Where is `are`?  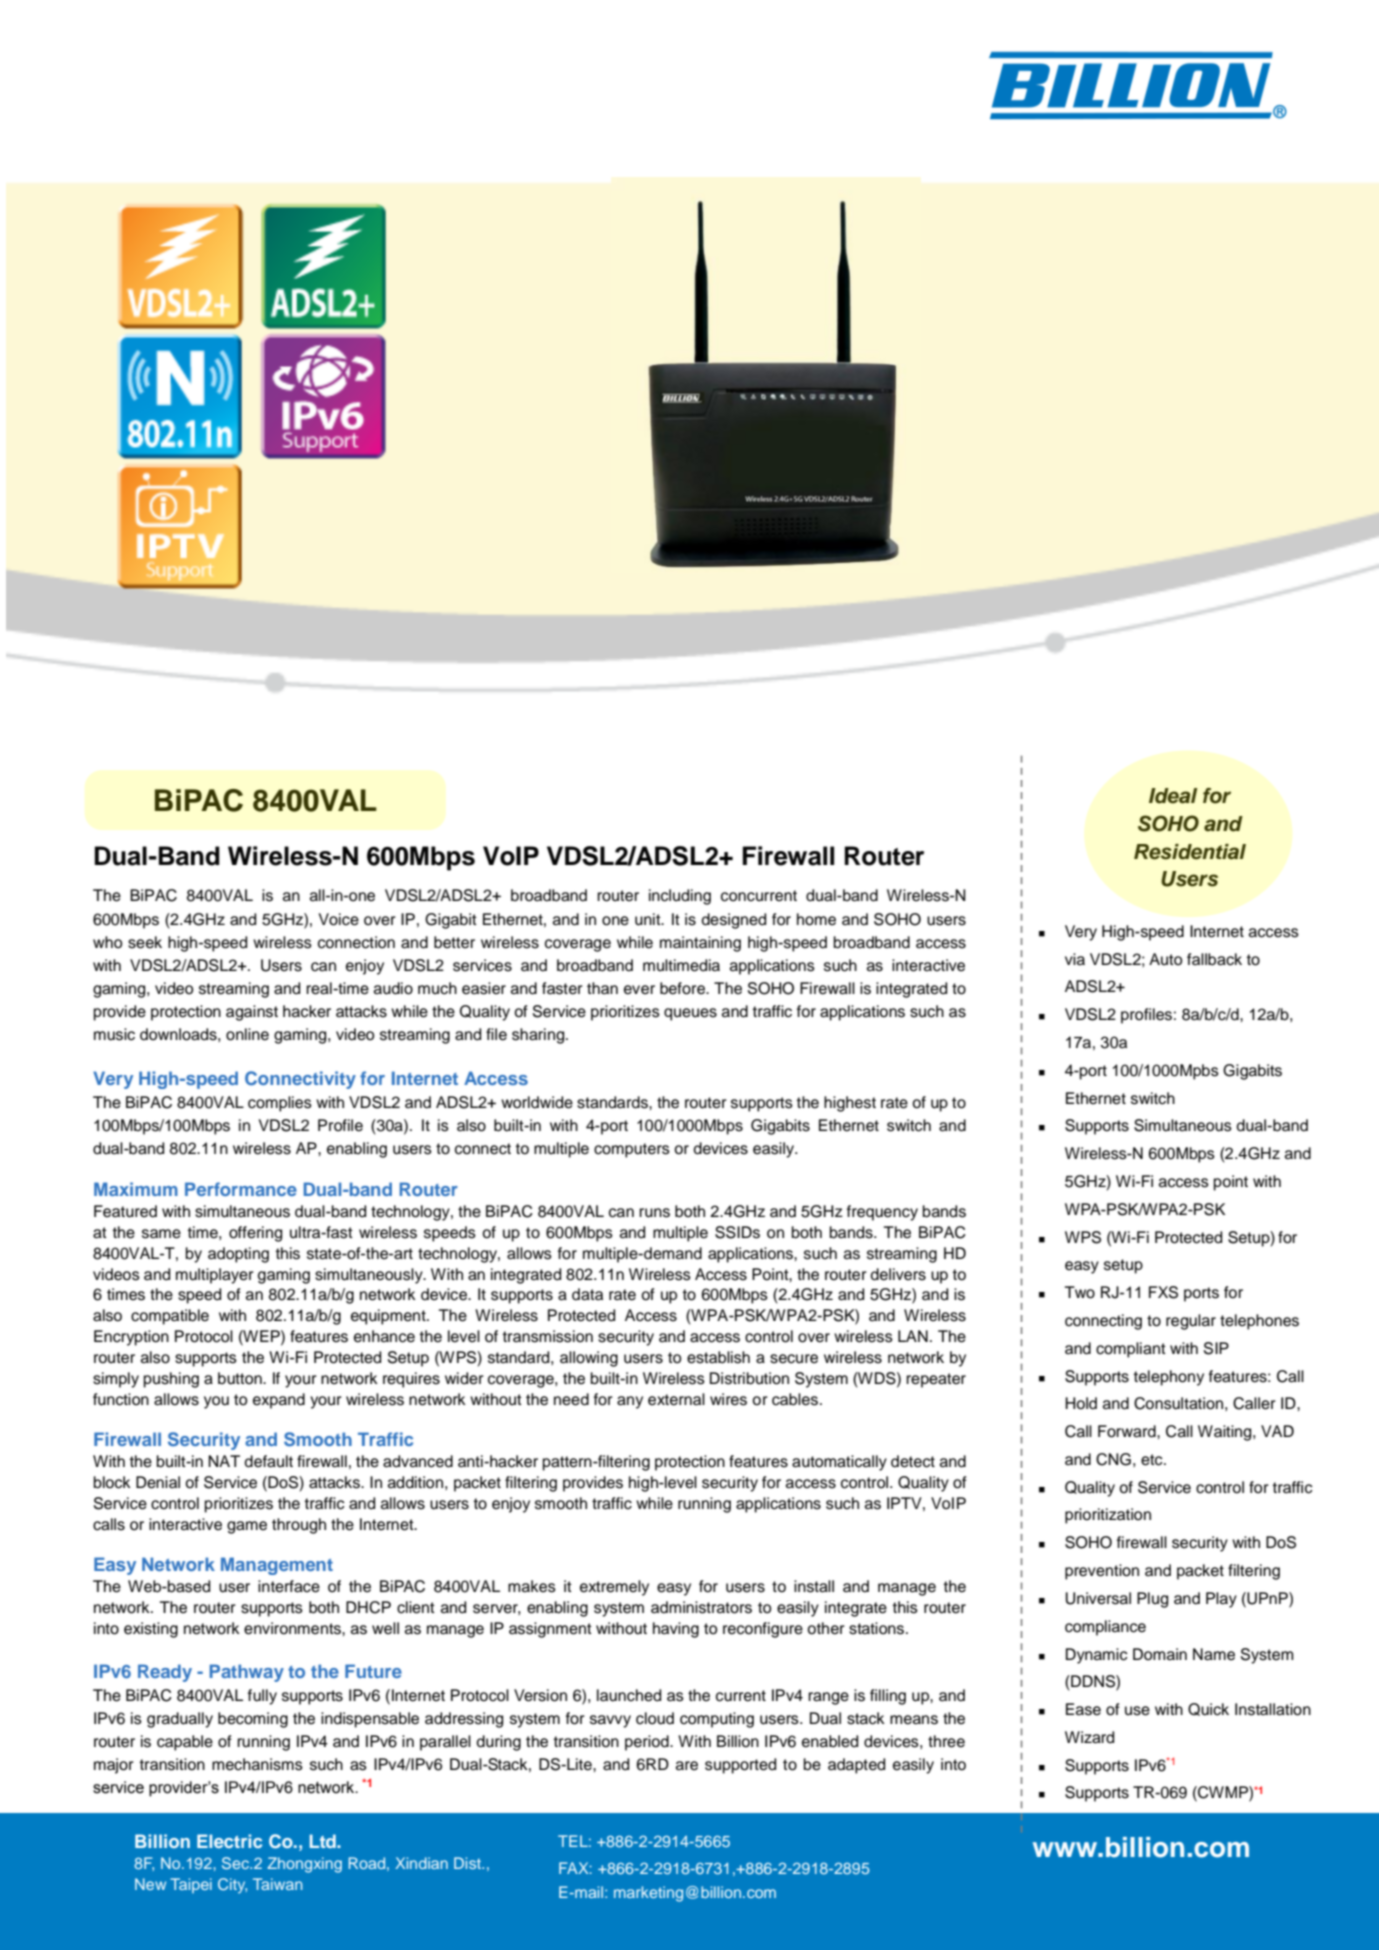
are is located at coordinates (687, 1766).
